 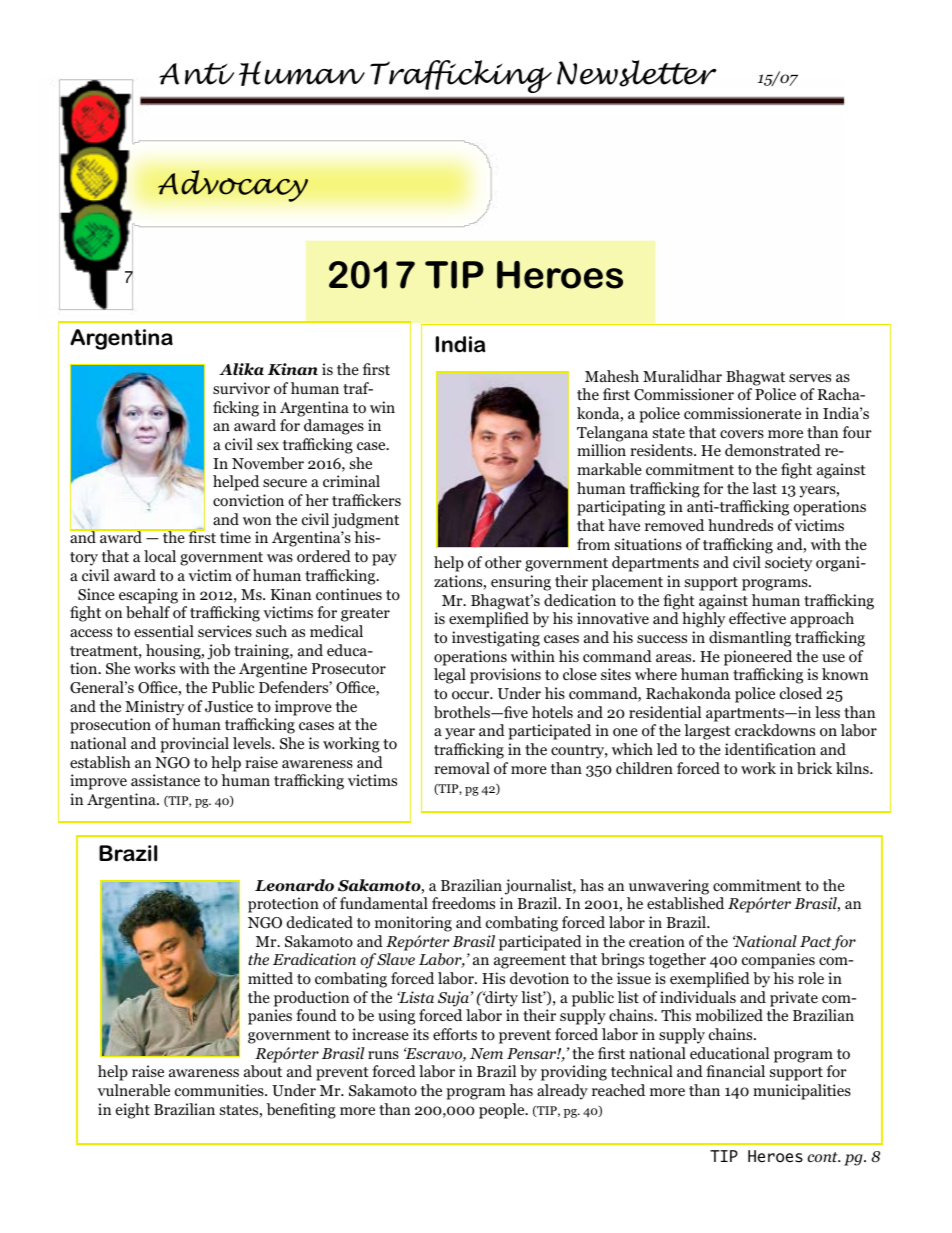 I want to click on brick, so click(x=814, y=768).
